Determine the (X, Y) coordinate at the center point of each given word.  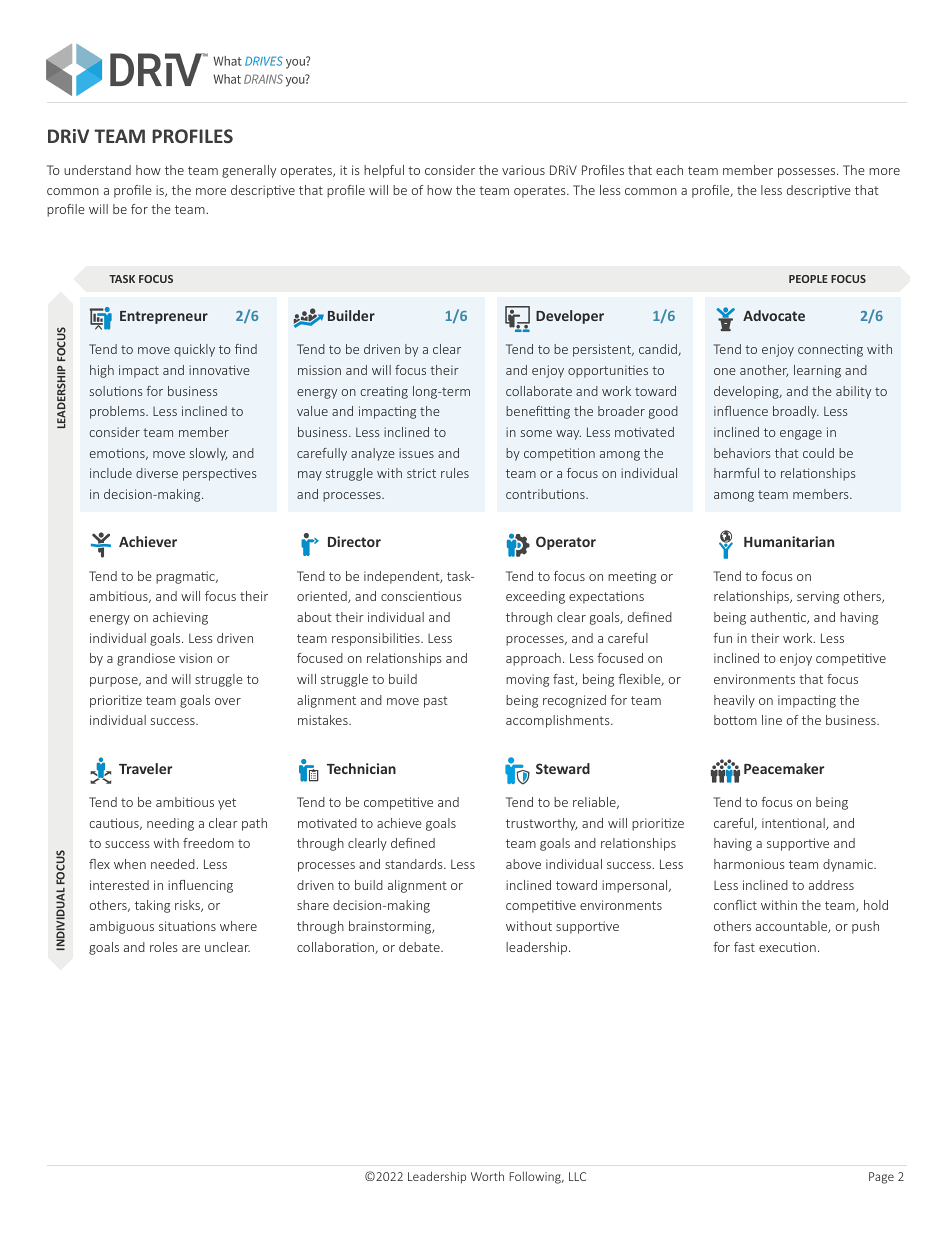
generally (249, 171)
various (523, 170)
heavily (734, 701)
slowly (208, 454)
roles (164, 947)
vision (195, 658)
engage (801, 435)
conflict (735, 905)
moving (527, 680)
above (523, 864)
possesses (808, 173)
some (536, 433)
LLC (577, 1176)
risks (188, 906)
